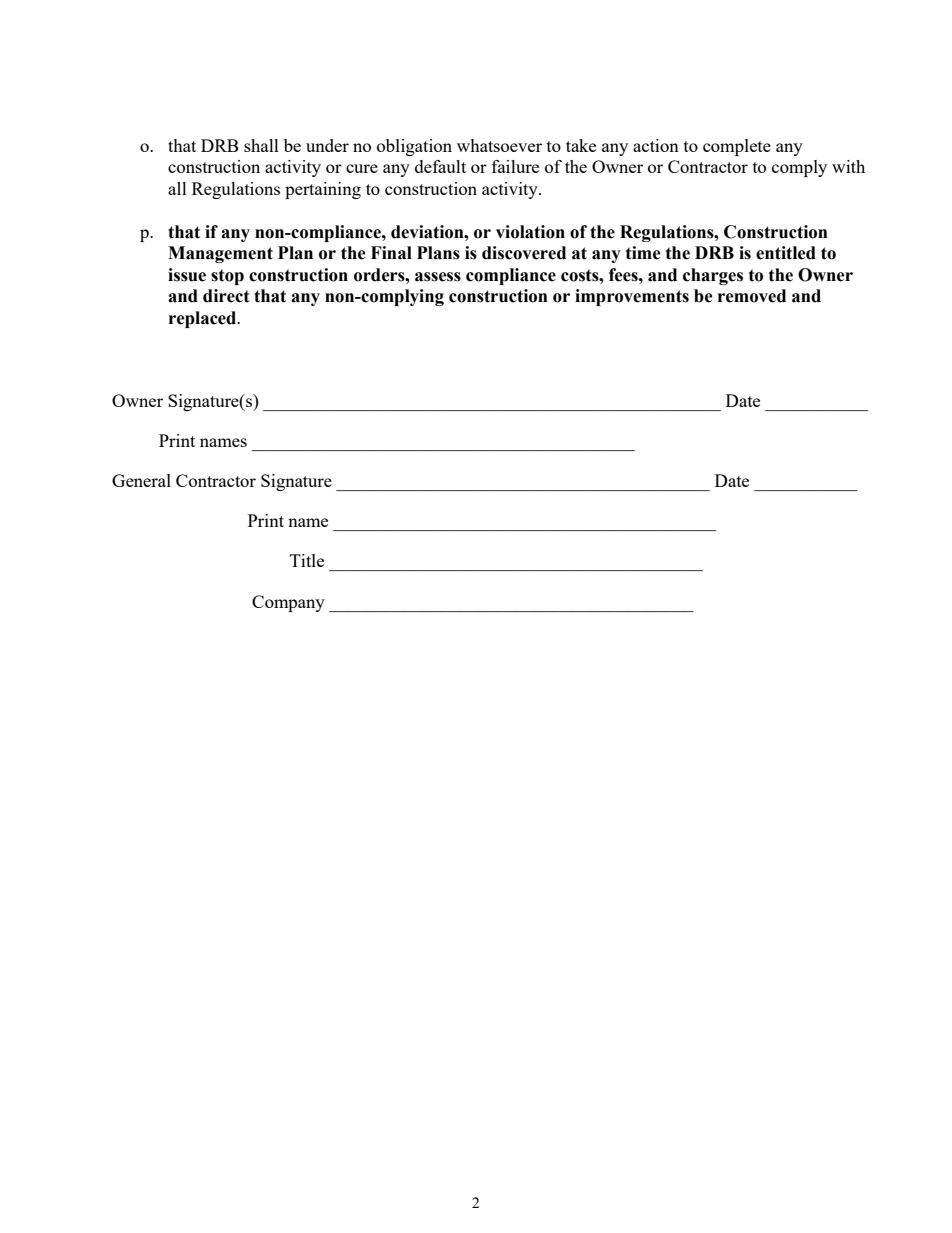 The height and width of the image is (1233, 952). What do you see at coordinates (261, 145) in the image?
I see `shall` at bounding box center [261, 145].
